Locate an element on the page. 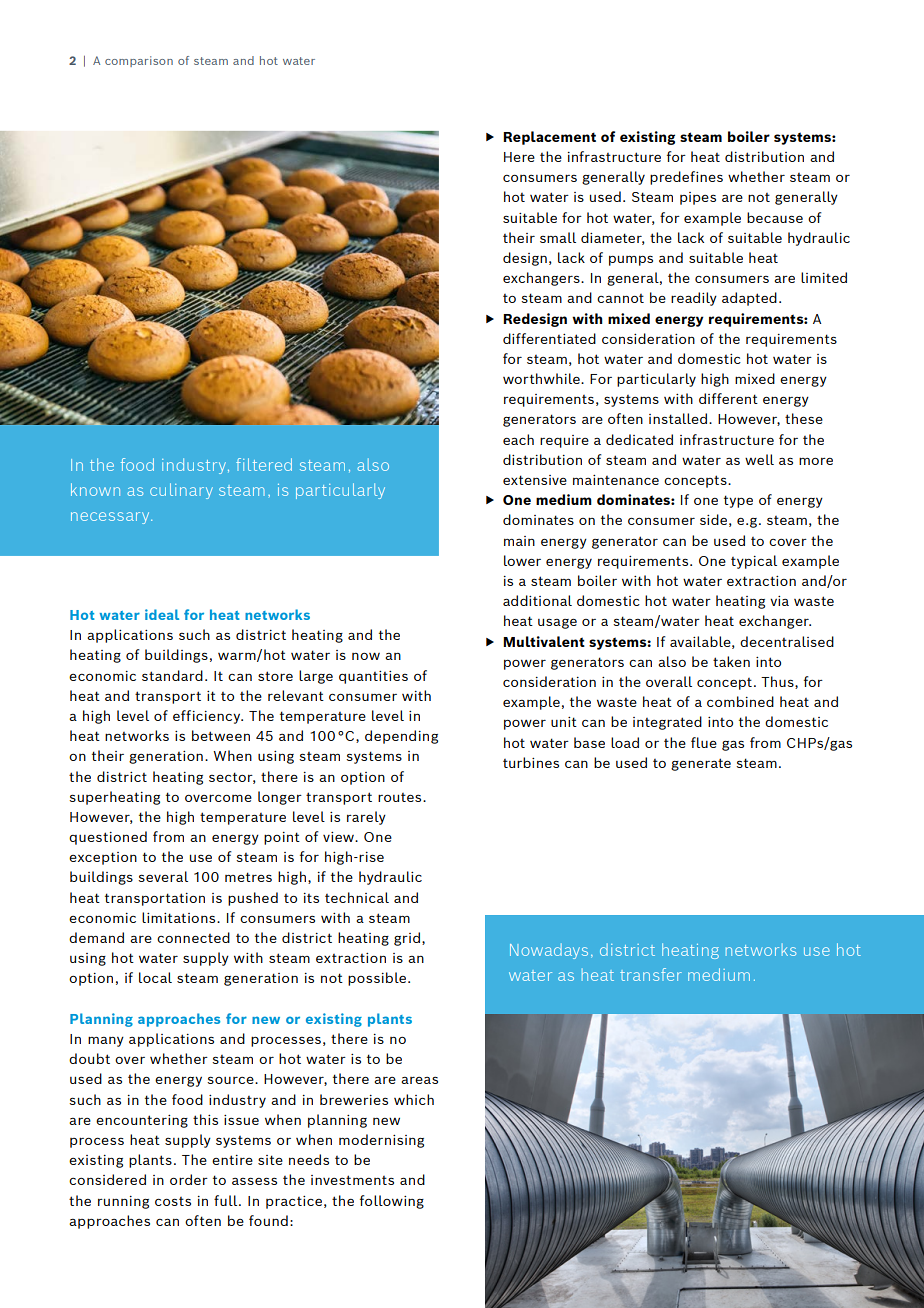  ideal is located at coordinates (162, 614).
